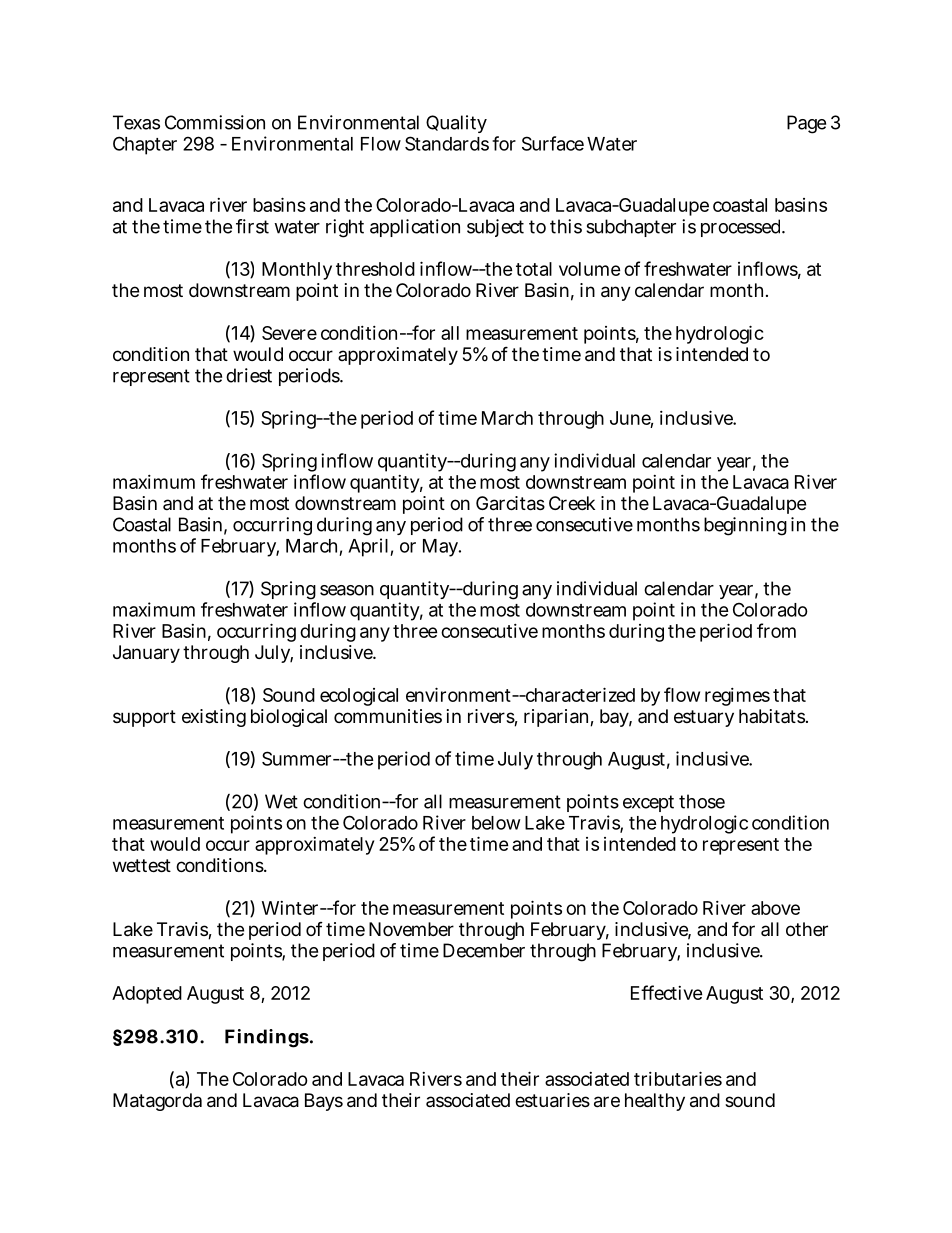 This screenshot has height=1233, width=952. Describe the element at coordinates (249, 375) in the screenshot. I see `driest` at that location.
